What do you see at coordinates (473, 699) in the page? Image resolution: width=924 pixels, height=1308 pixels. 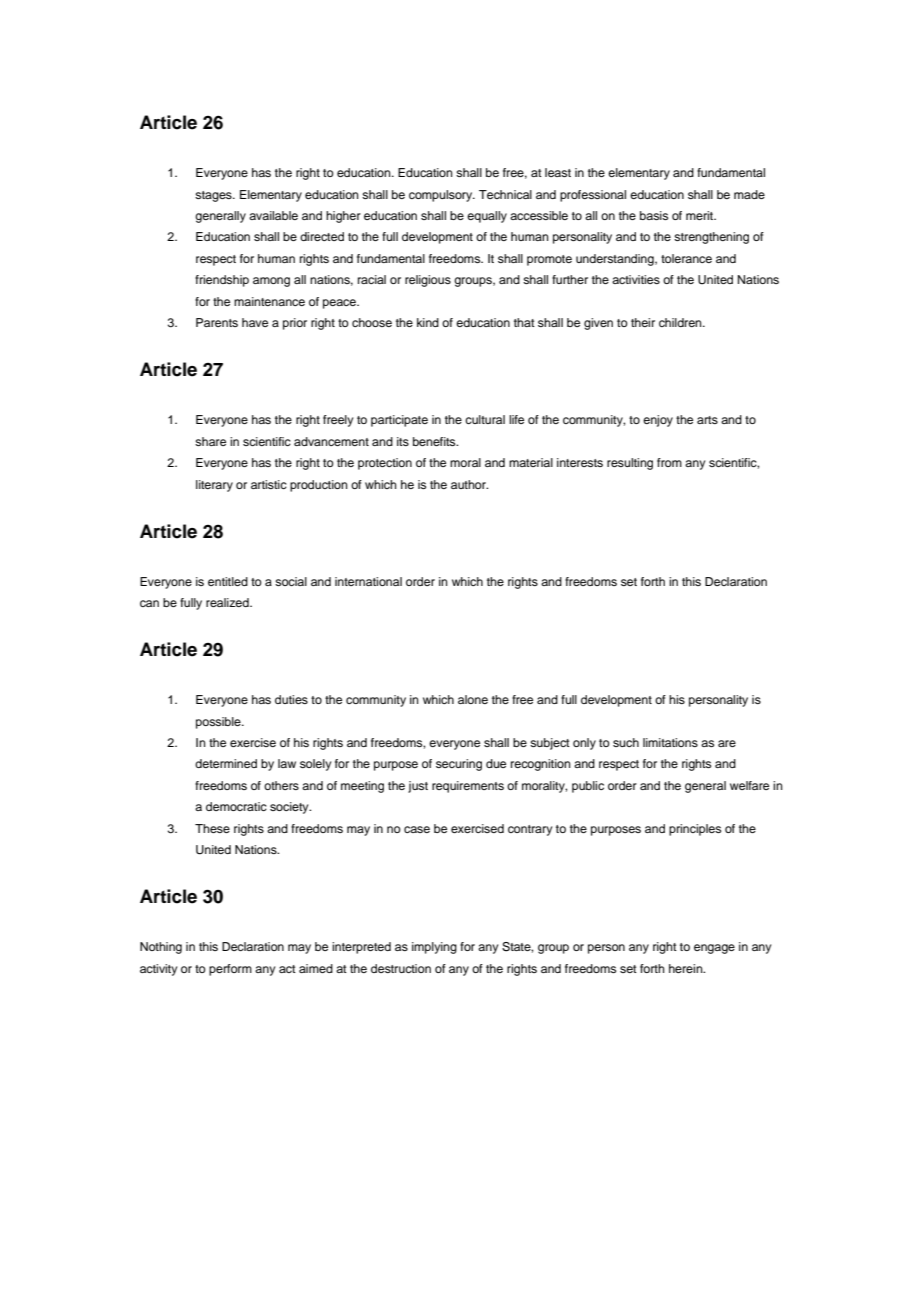 I see `alone` at bounding box center [473, 699].
